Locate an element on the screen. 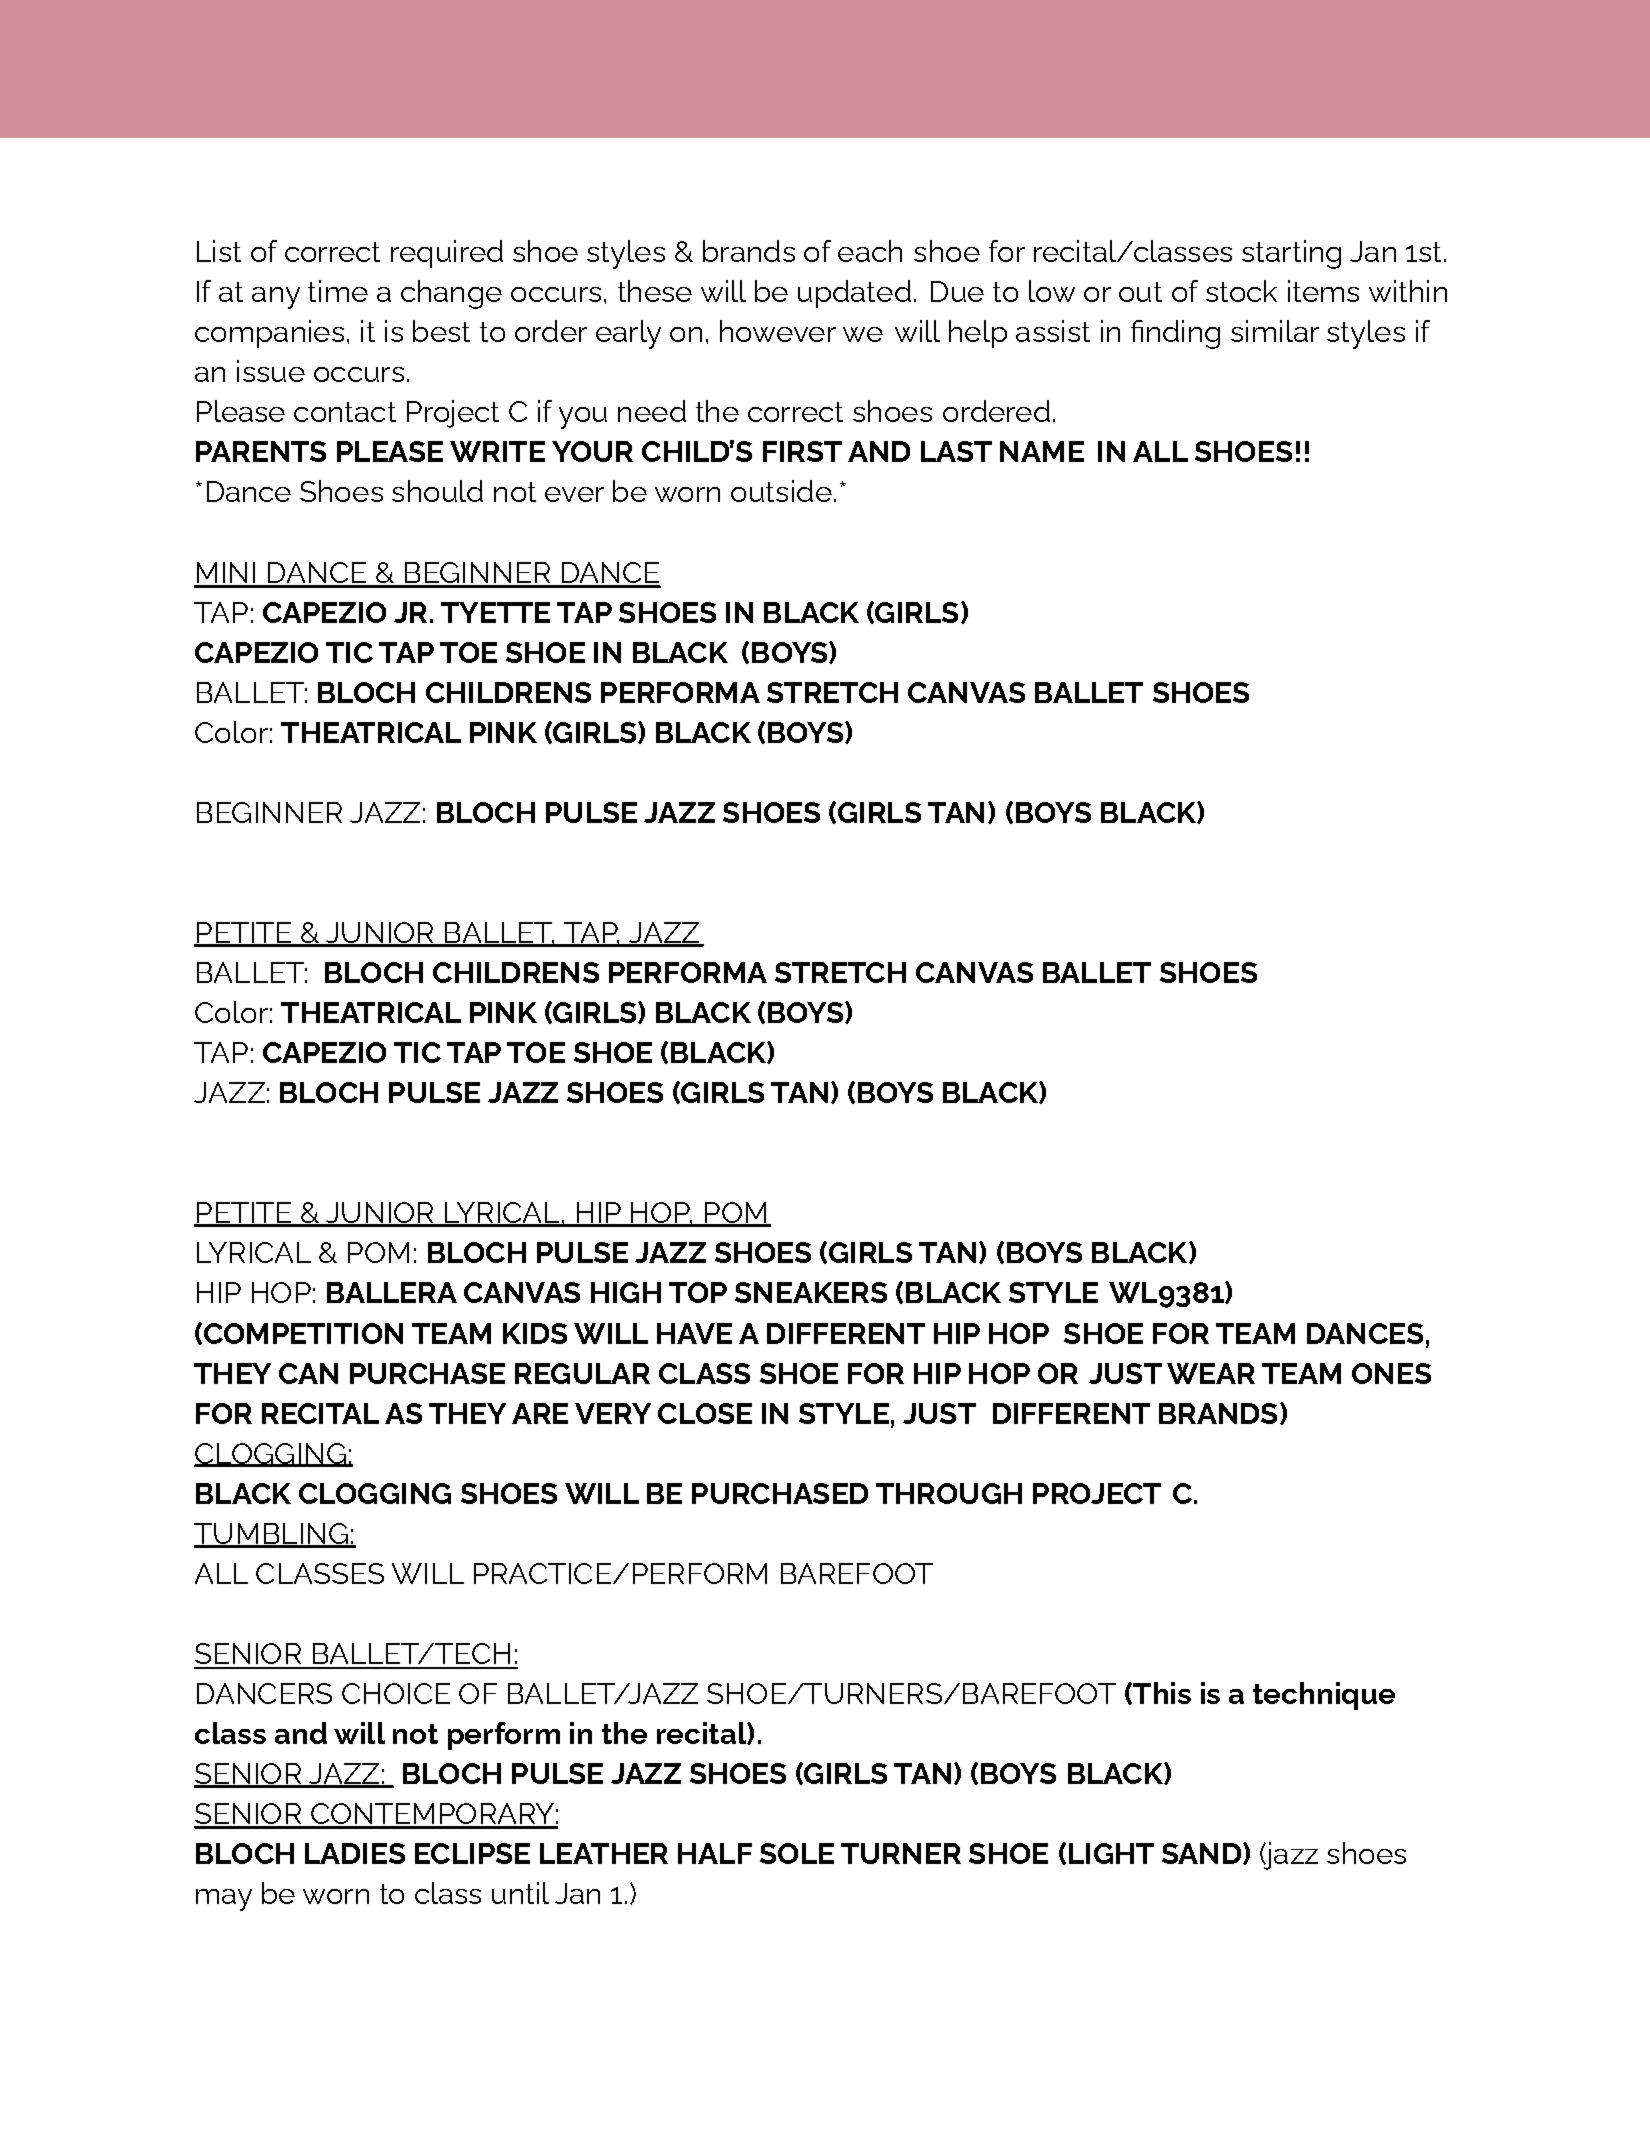 This screenshot has width=1650, height=2136. time is located at coordinates (338, 291).
